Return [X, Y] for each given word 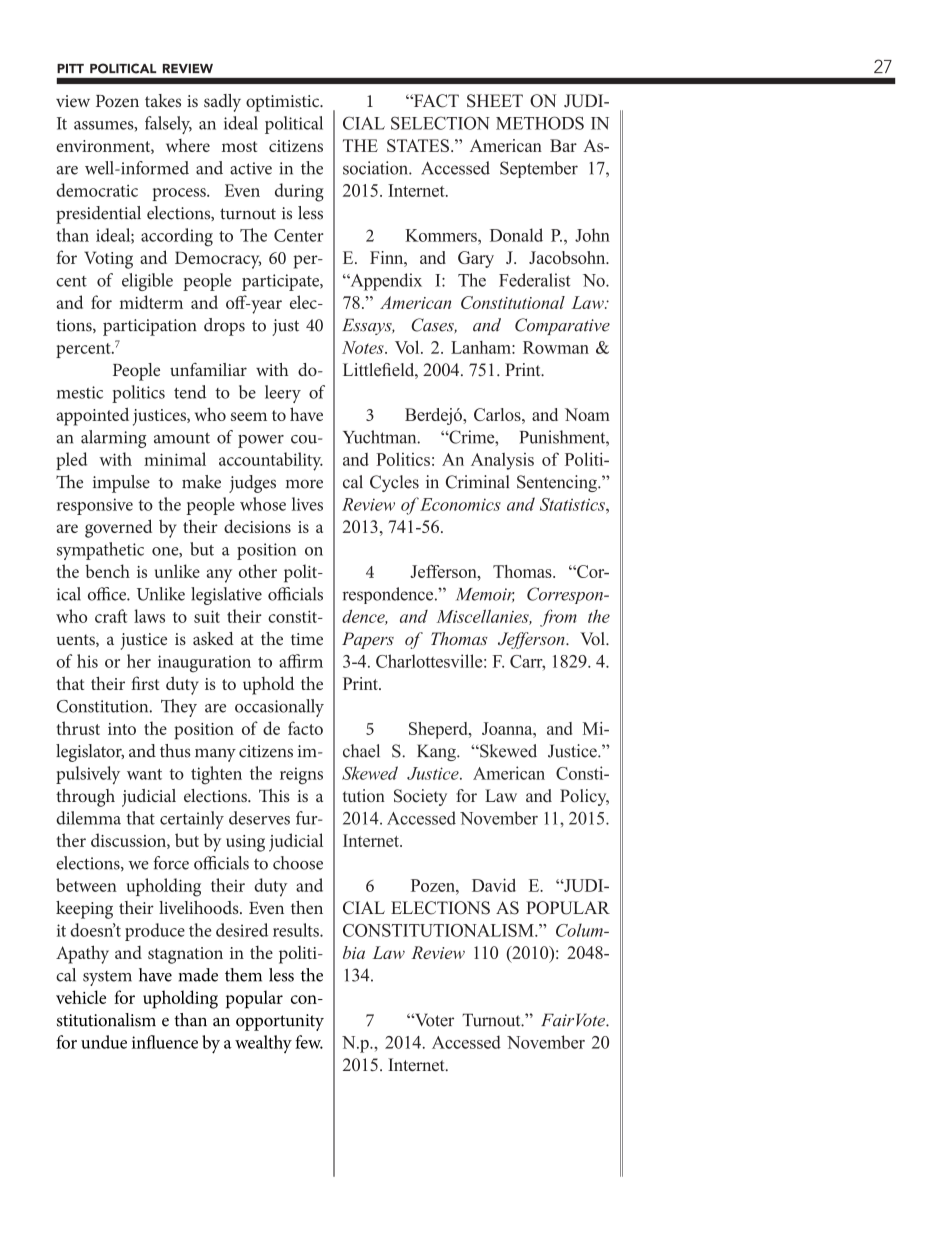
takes [163, 100]
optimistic [284, 103]
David [494, 885]
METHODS [540, 123]
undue [104, 1042]
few [309, 1042]
